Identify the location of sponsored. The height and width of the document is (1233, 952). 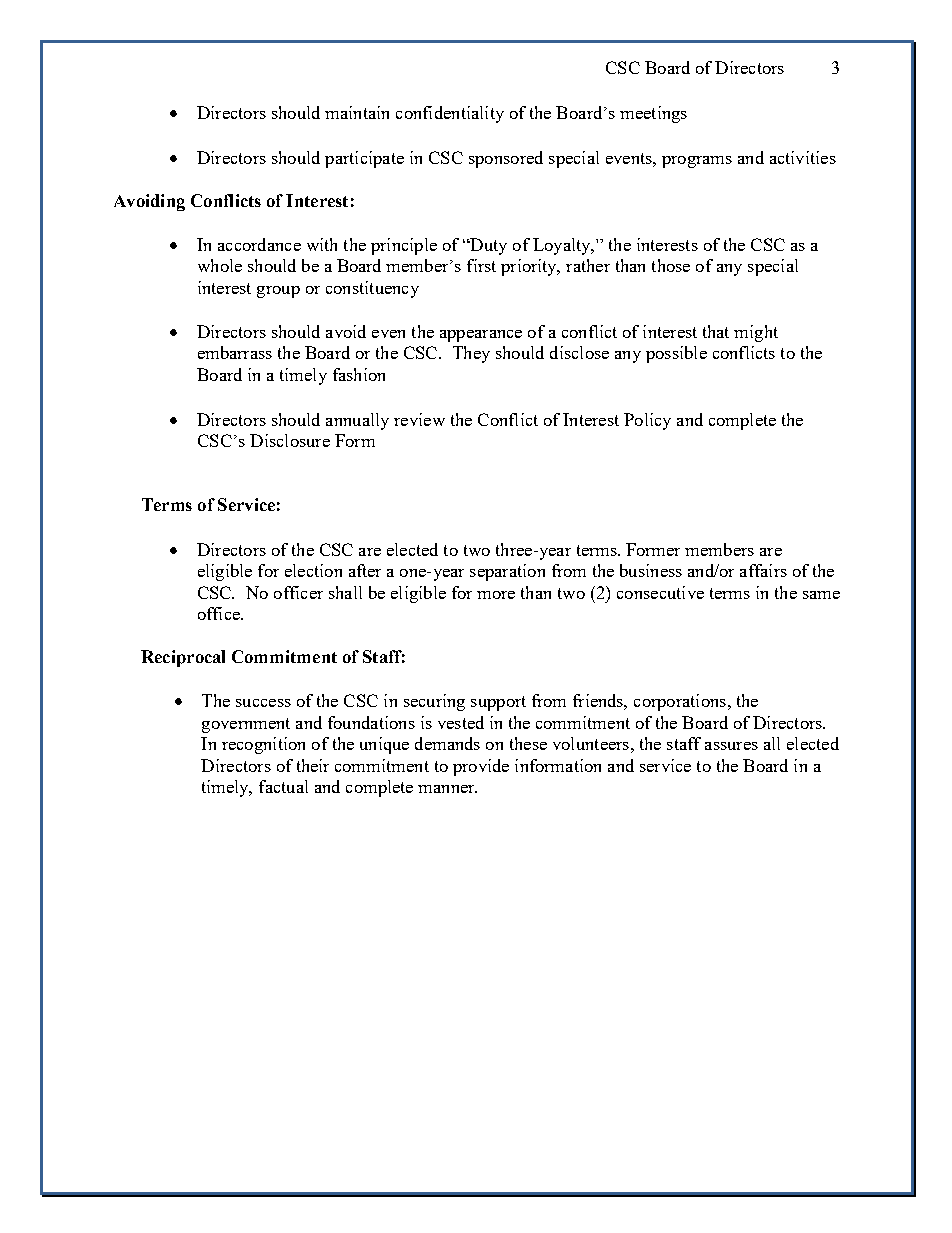
(506, 159).
